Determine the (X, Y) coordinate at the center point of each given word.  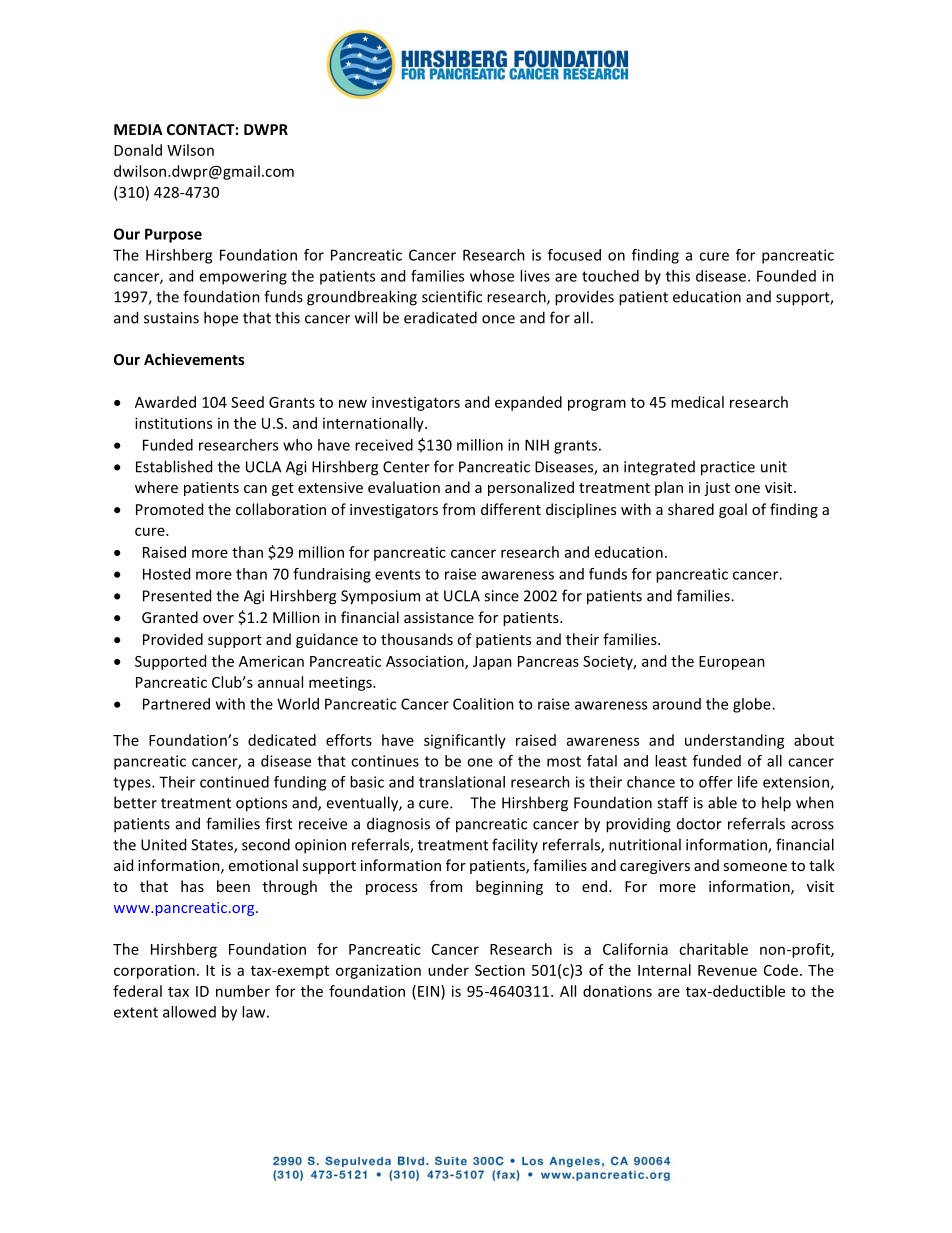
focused (574, 255)
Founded (786, 276)
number (243, 991)
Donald (138, 150)
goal (733, 510)
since (501, 596)
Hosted (166, 574)
